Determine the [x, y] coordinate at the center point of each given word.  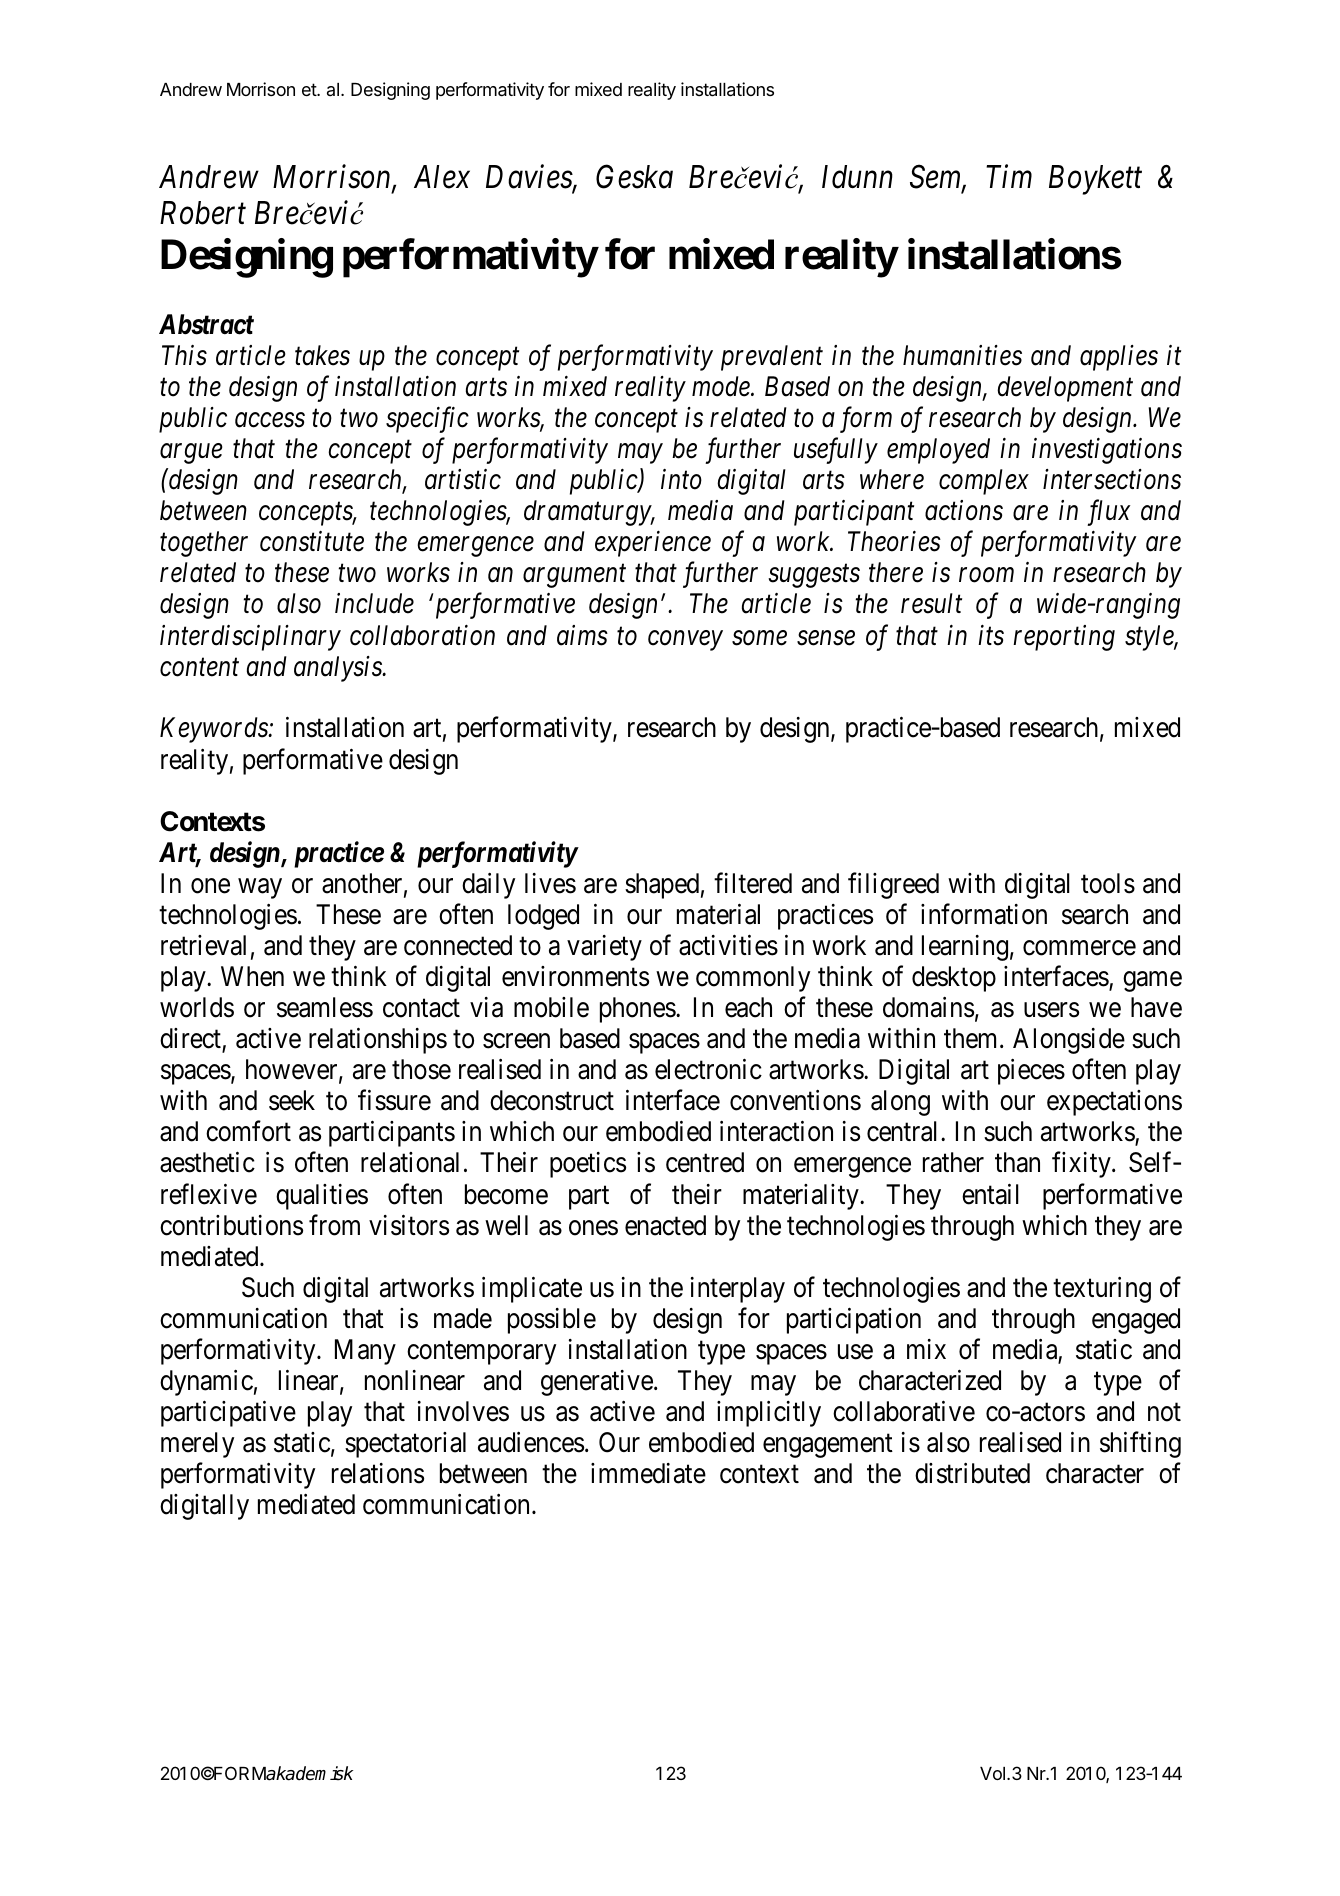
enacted [665, 1225]
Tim [1009, 176]
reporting [1064, 638]
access [270, 420]
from [334, 1225]
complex [984, 482]
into [681, 479]
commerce [1079, 948]
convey [685, 641]
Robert [203, 213]
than [1017, 1162]
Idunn [857, 177]
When [252, 976]
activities [728, 945]
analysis [339, 669]
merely [197, 1445]
